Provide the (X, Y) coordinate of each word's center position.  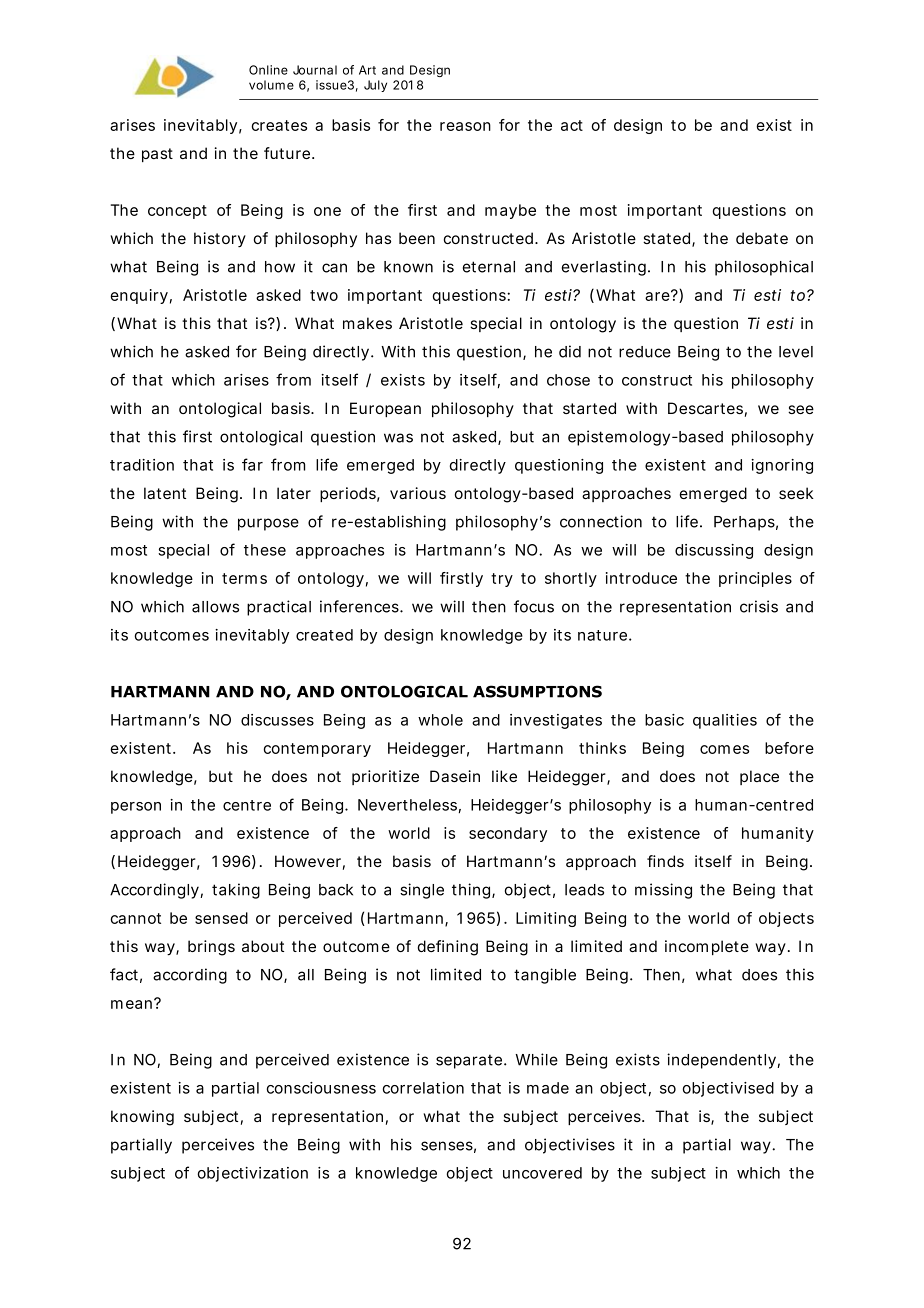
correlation (423, 1088)
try (502, 580)
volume (271, 85)
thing (472, 891)
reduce (645, 352)
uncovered (542, 1173)
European (385, 409)
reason (465, 126)
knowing (142, 1118)
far (252, 464)
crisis (759, 606)
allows (215, 607)
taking (236, 891)
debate (762, 238)
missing (663, 891)
